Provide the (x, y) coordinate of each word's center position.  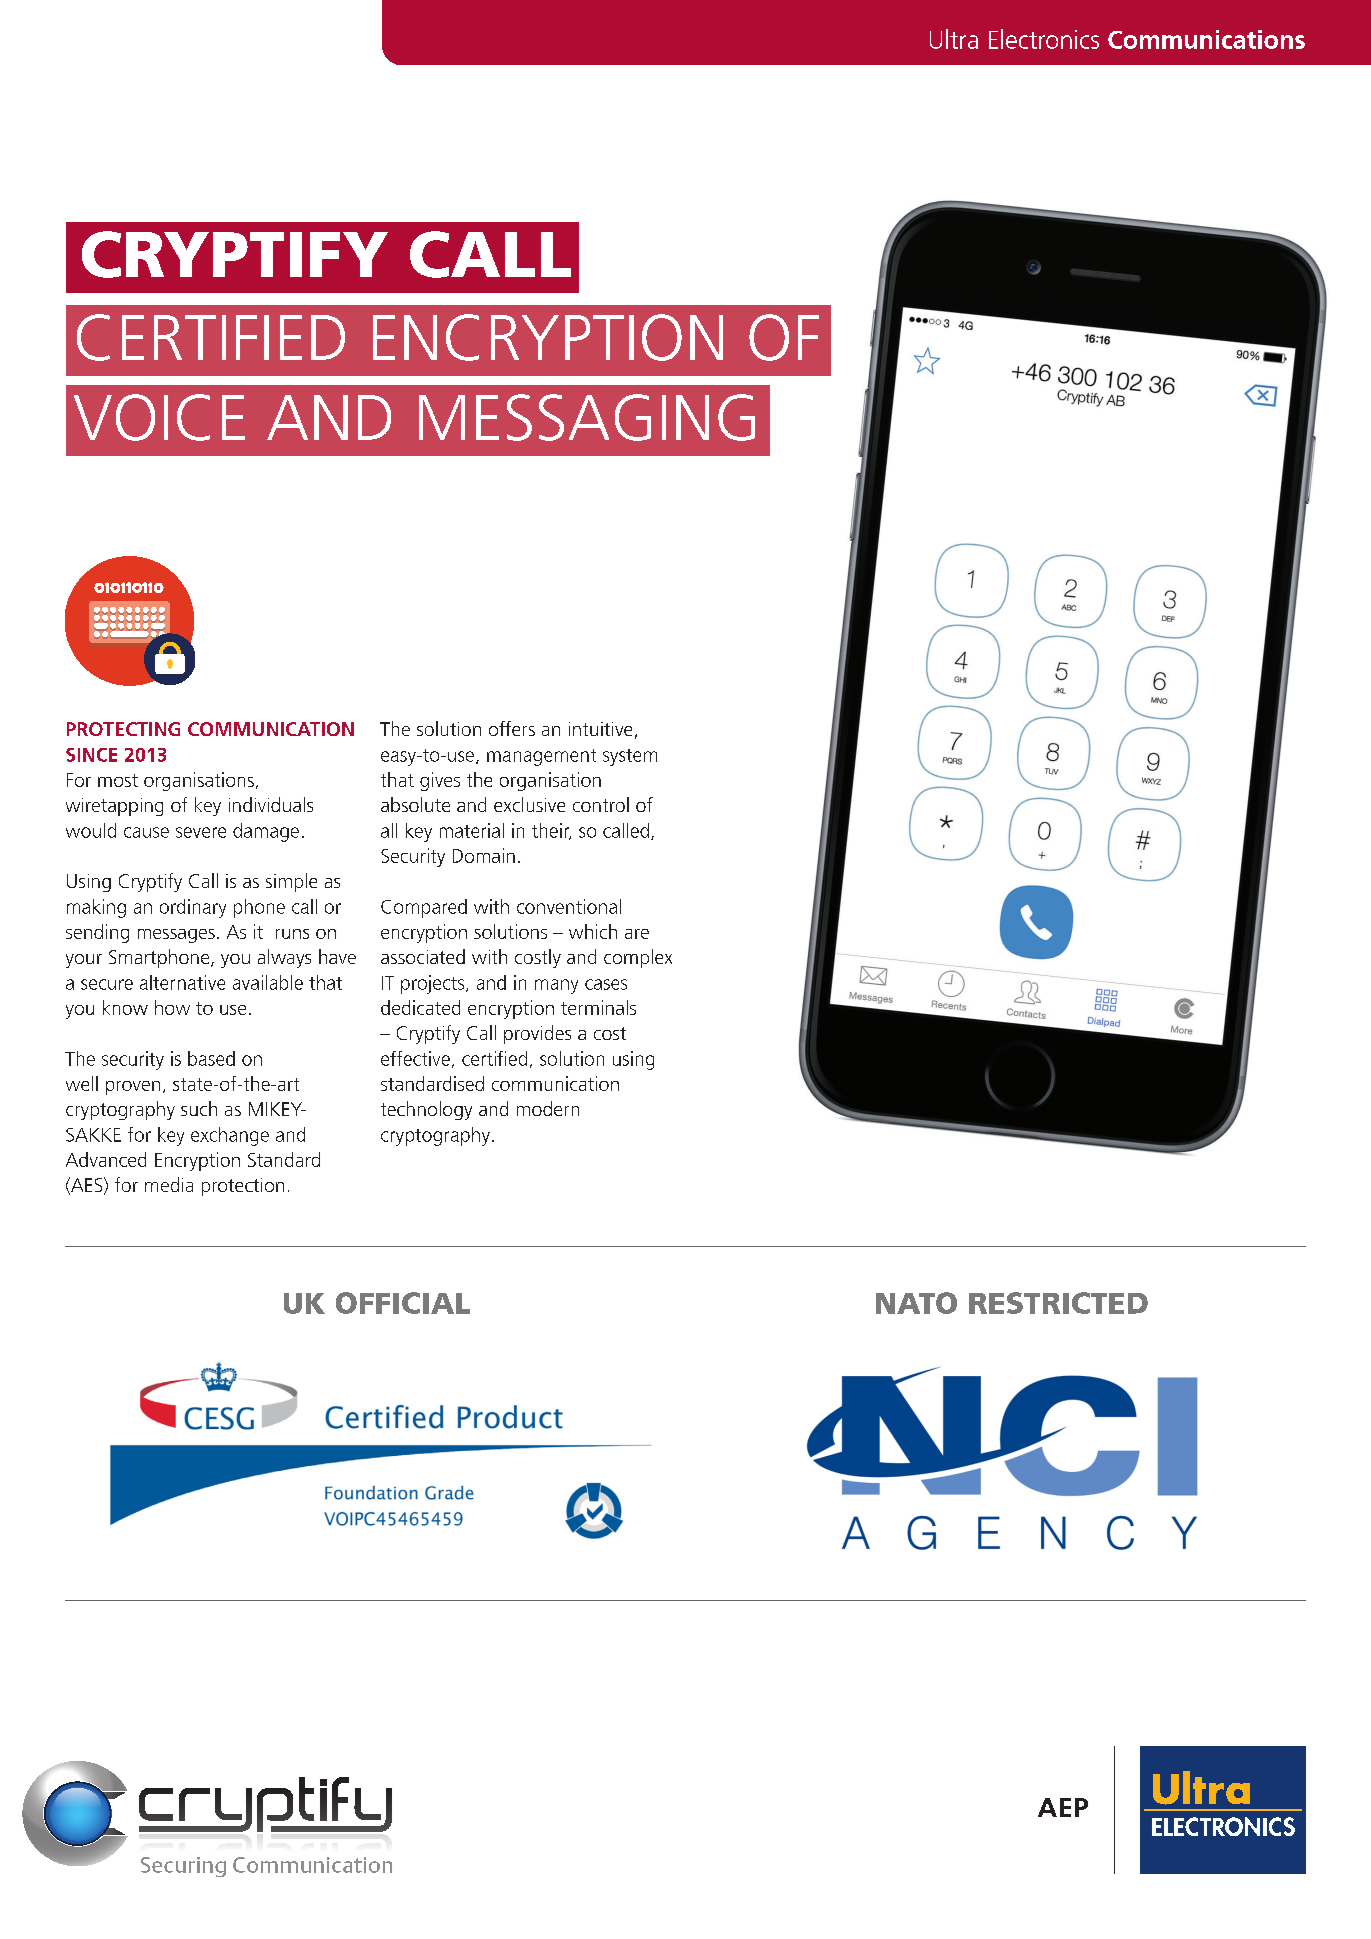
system (630, 757)
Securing (183, 1867)
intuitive (600, 729)
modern (548, 1108)
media (169, 1184)
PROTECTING (123, 729)
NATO (916, 1303)
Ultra (954, 39)
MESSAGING (587, 417)
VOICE (159, 417)
